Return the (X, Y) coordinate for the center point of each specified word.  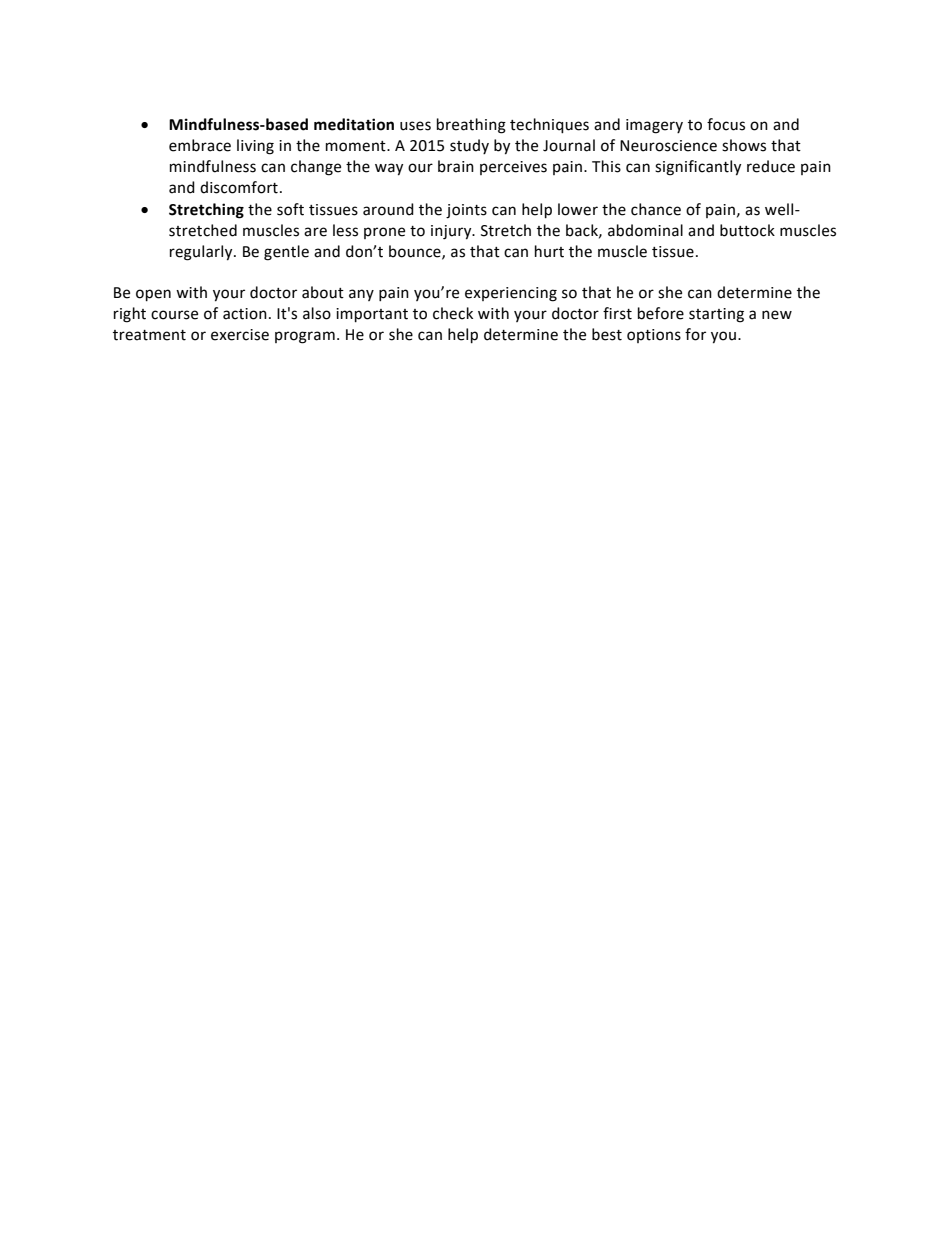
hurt (549, 251)
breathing (471, 126)
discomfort (239, 187)
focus (726, 124)
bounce (416, 252)
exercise (240, 335)
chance (656, 209)
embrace (200, 145)
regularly (202, 253)
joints (466, 211)
